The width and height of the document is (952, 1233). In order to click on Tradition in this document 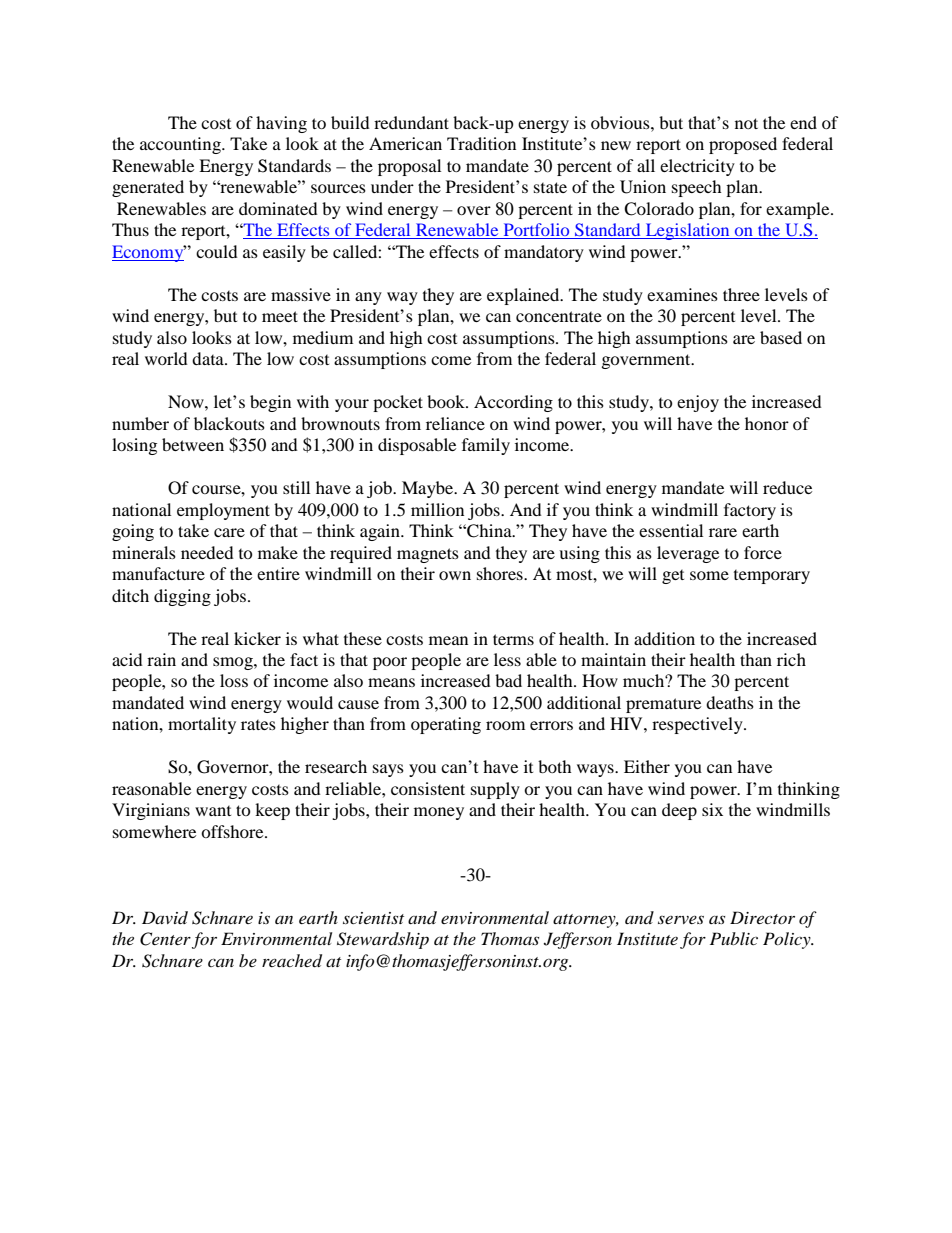, I will do `click(481, 143)`.
